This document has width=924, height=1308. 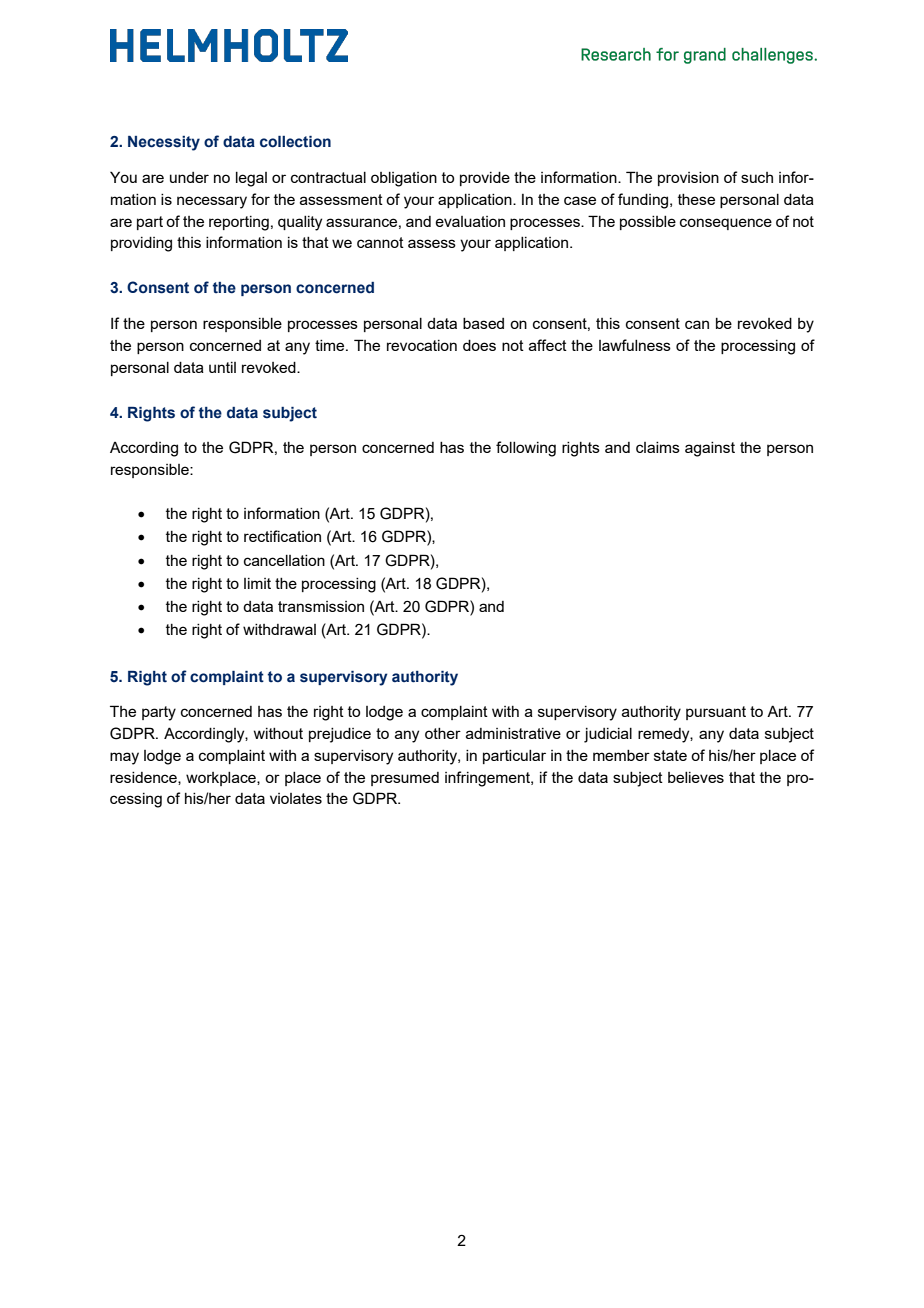 What do you see at coordinates (222, 367) in the document?
I see `until` at bounding box center [222, 367].
